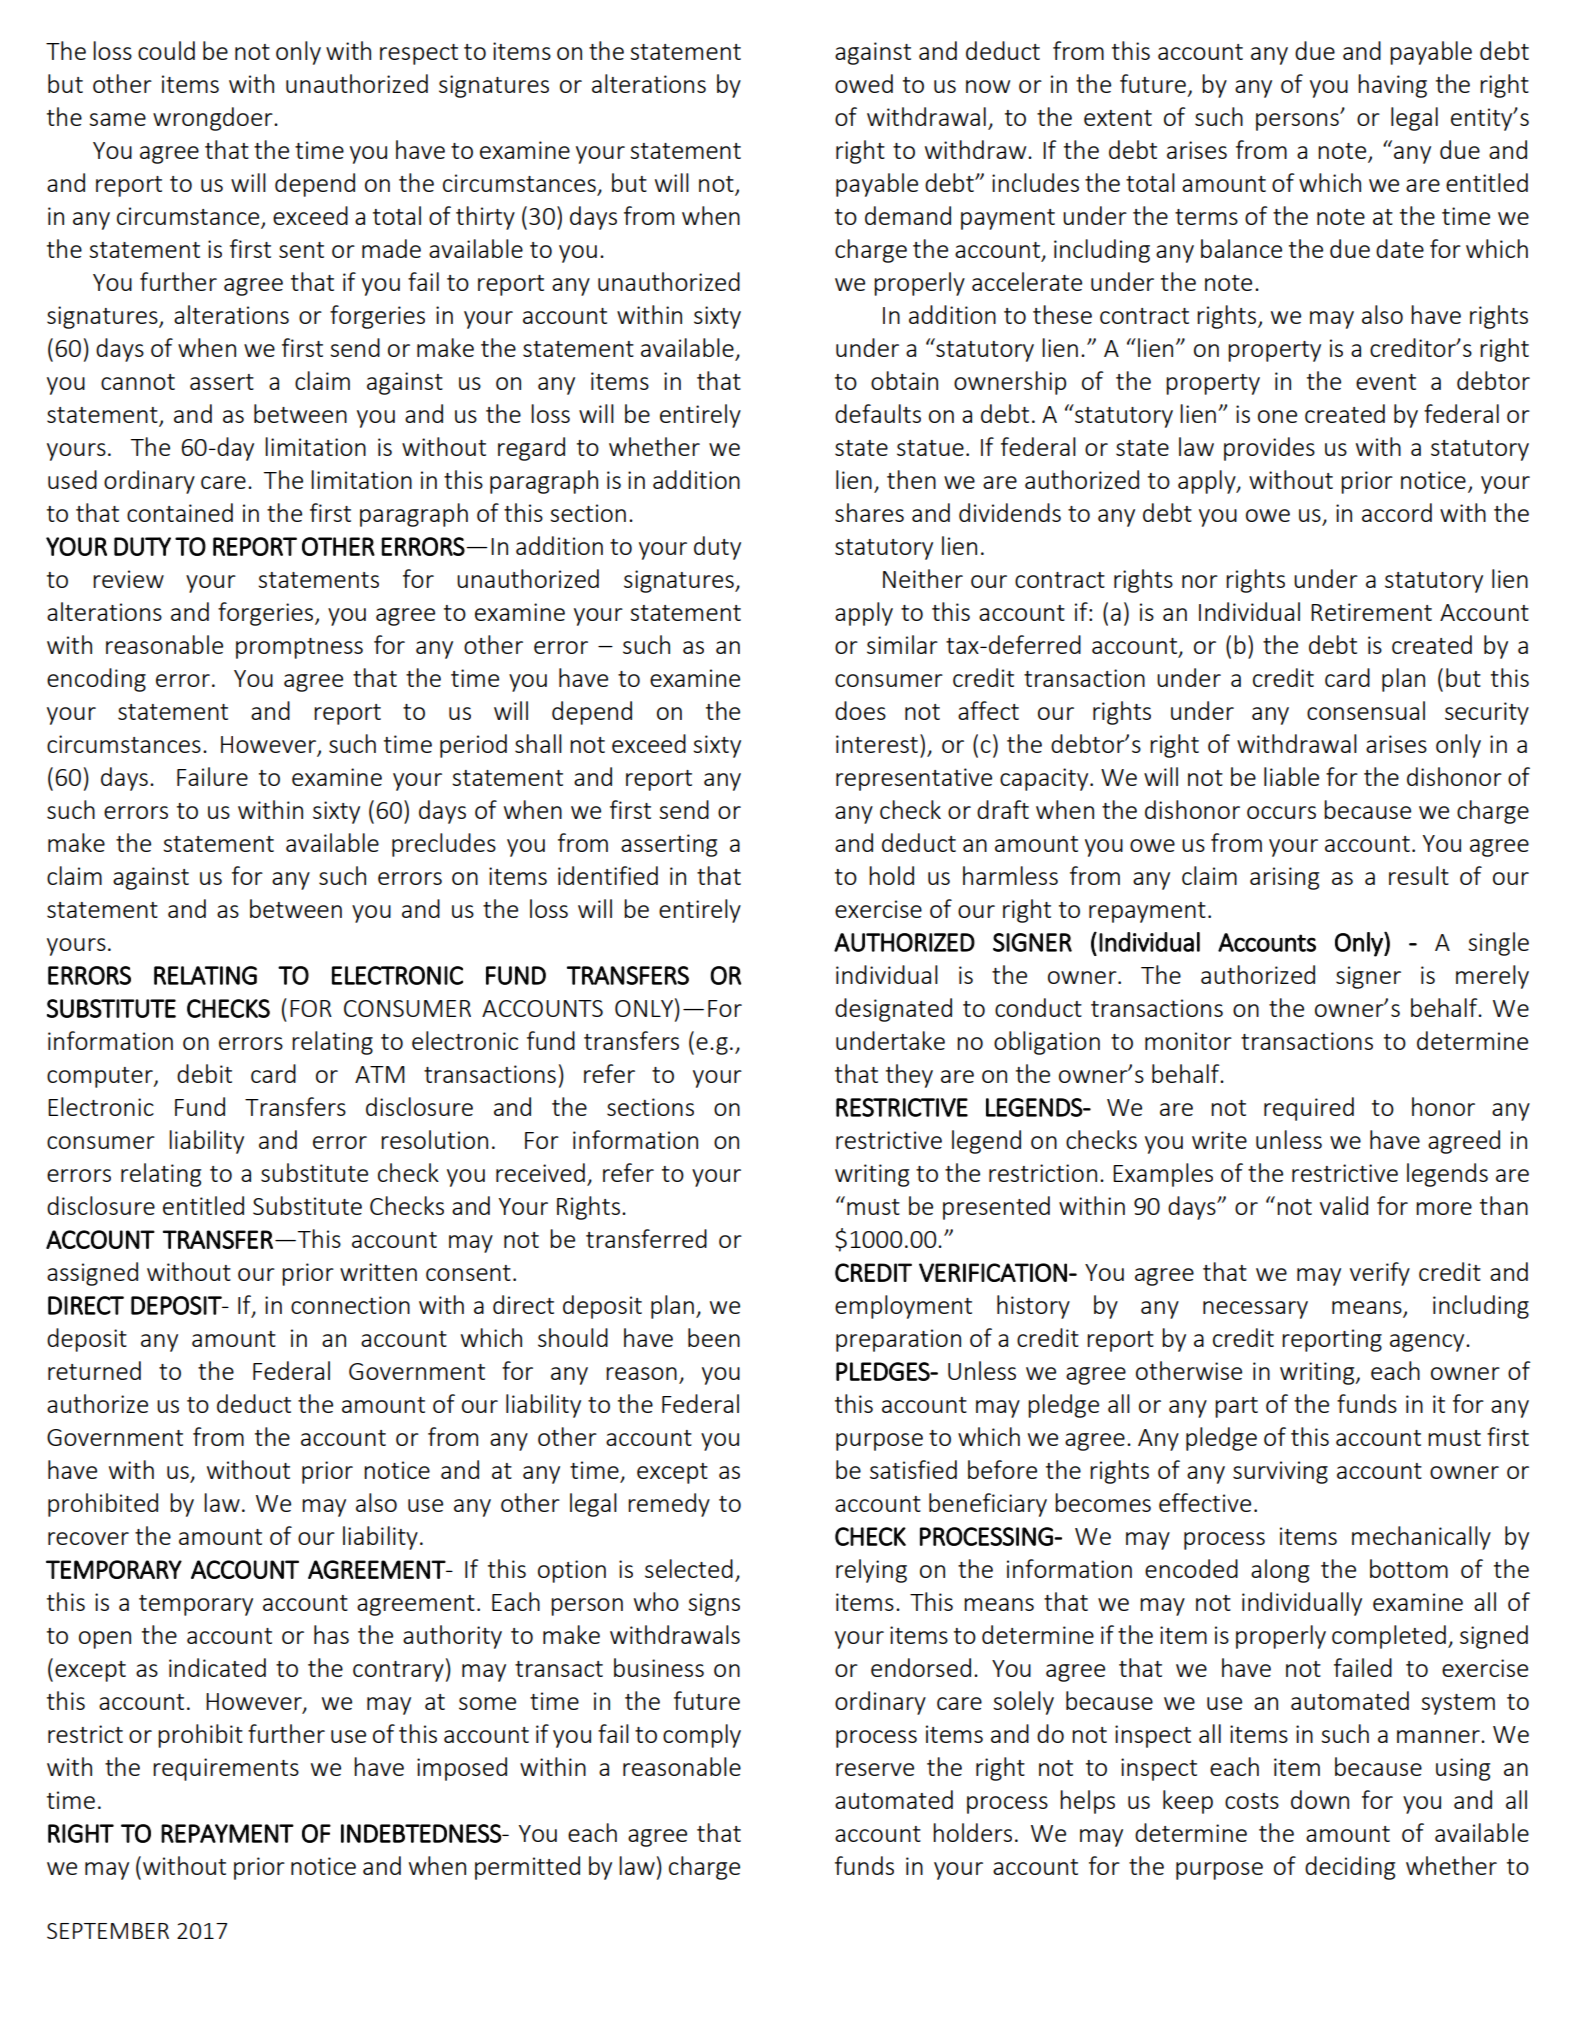  I want to click on does, so click(860, 710).
